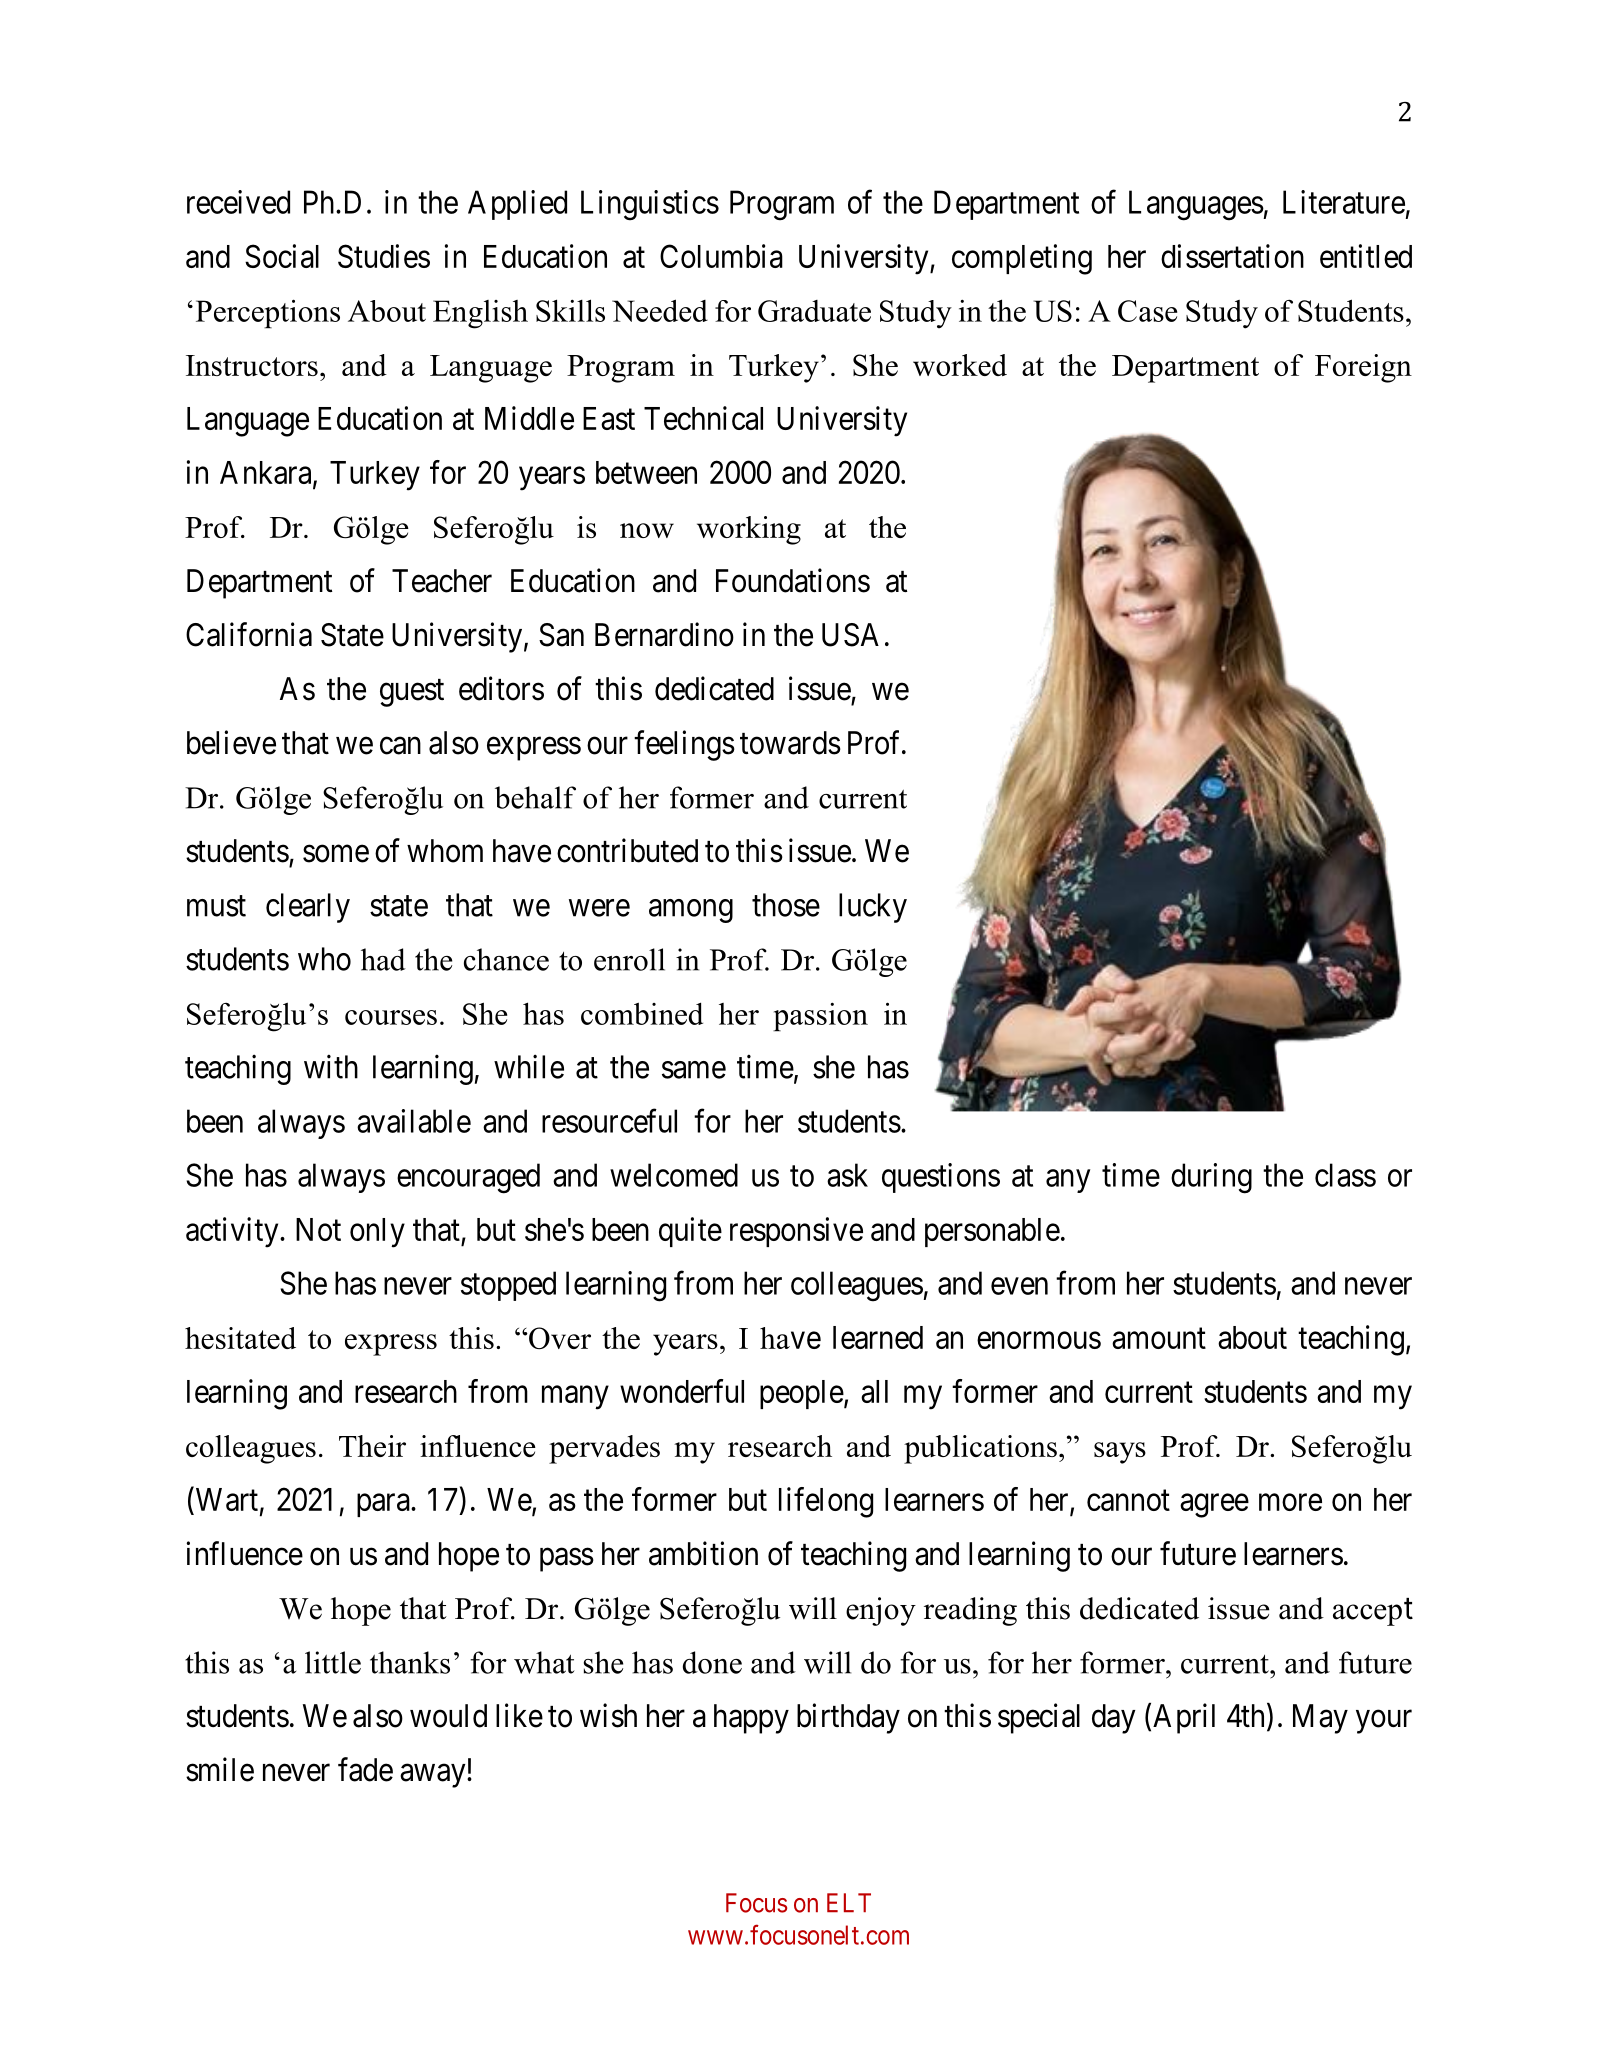 Image resolution: width=1598 pixels, height=2068 pixels. I want to click on Columbia, so click(721, 256).
